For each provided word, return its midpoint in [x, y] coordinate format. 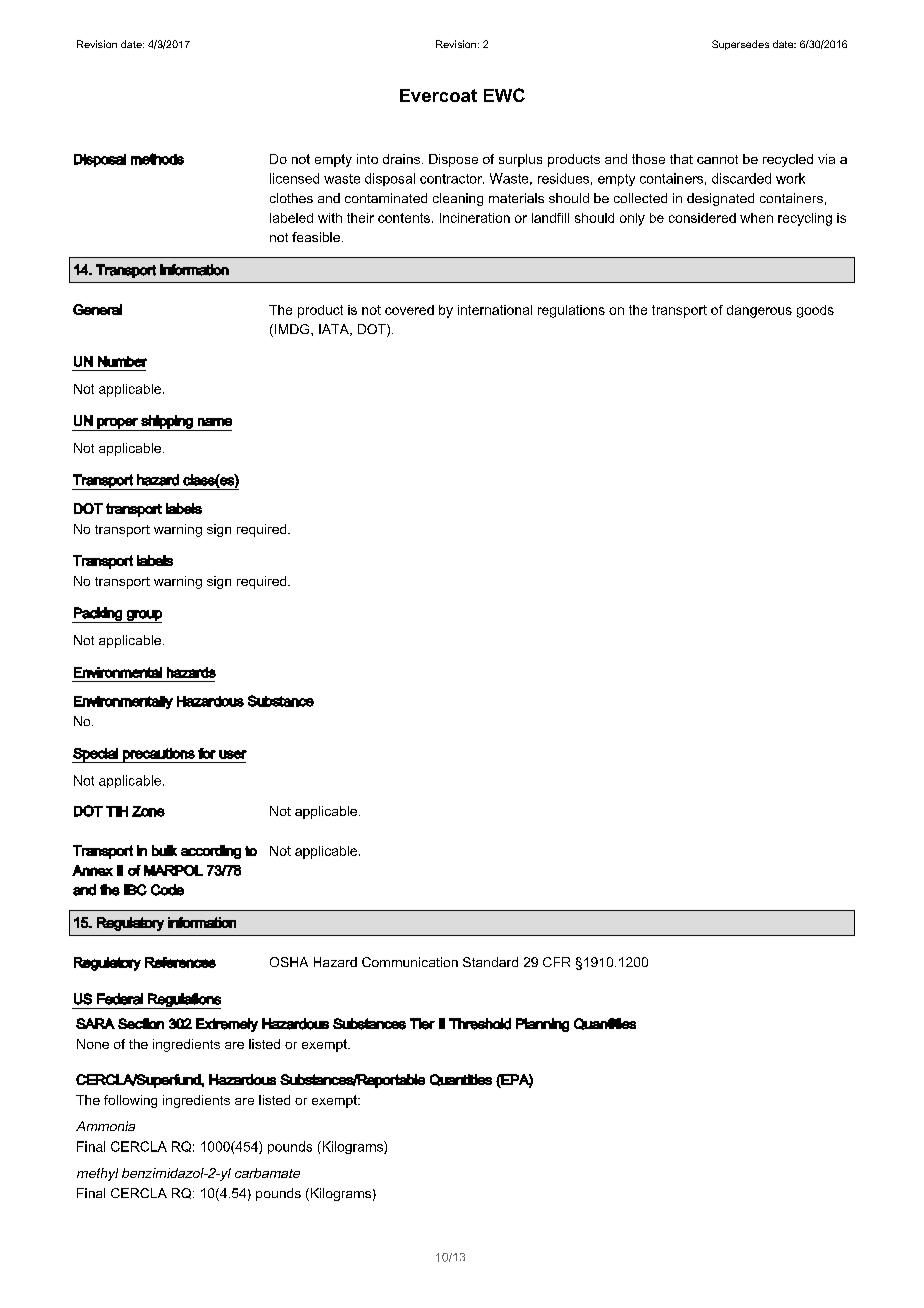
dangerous [759, 311]
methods [157, 159]
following [130, 1101]
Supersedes [740, 45]
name [215, 422]
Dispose [453, 160]
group [143, 616]
